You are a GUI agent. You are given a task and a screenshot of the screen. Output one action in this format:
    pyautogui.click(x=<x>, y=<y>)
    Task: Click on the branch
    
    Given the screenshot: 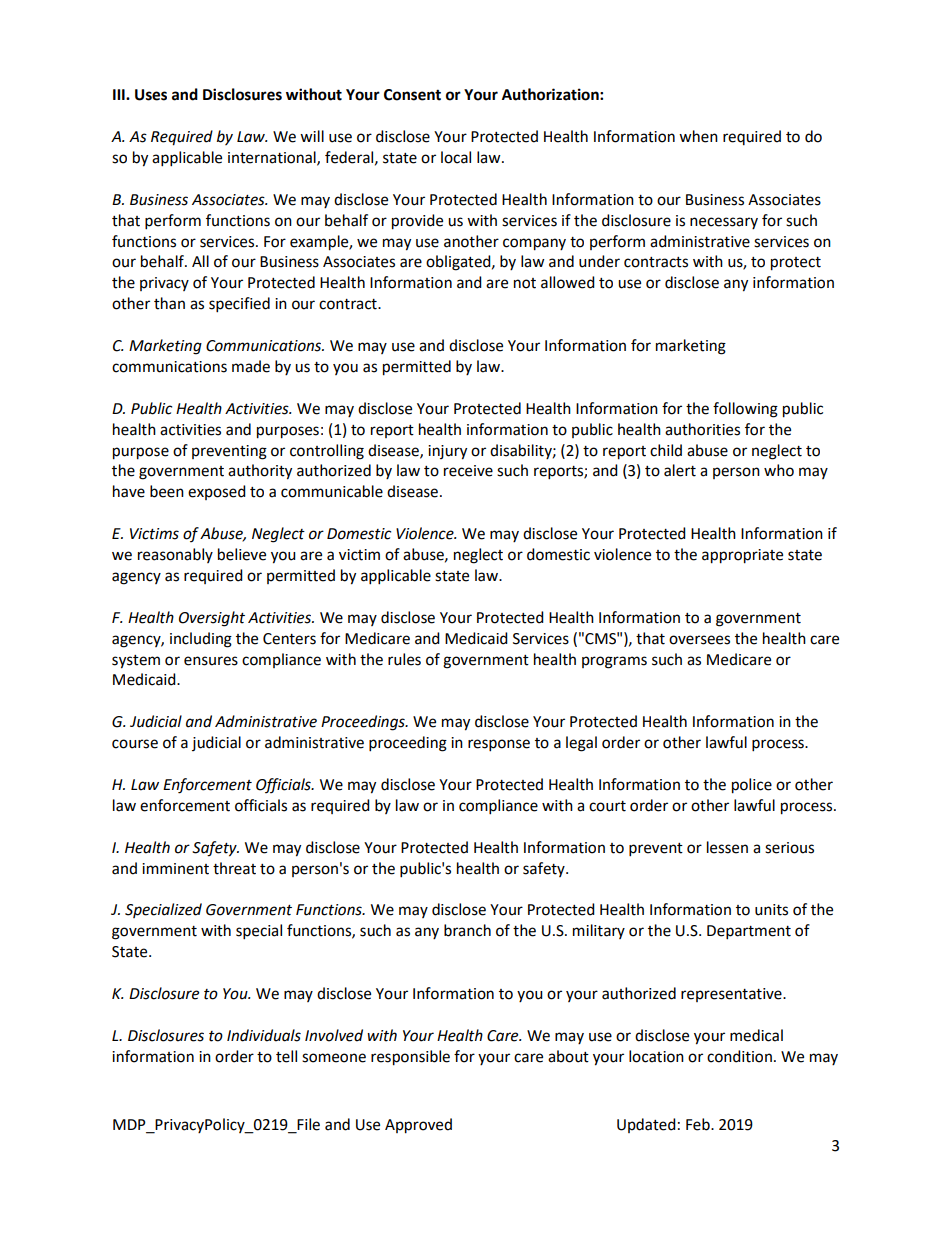 What is the action you would take?
    pyautogui.click(x=467, y=930)
